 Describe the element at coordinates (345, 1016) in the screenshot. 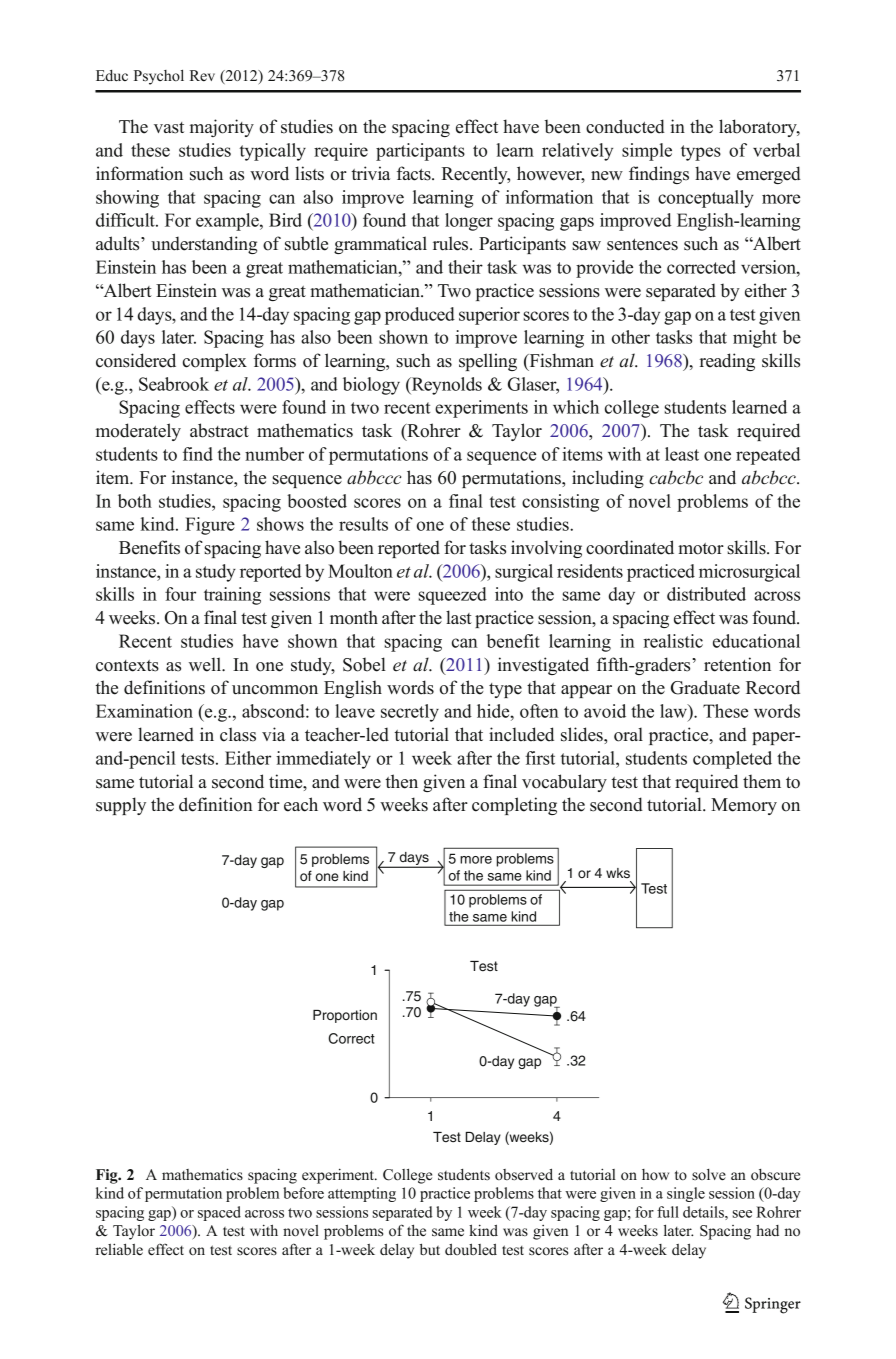

I see `Proportion` at that location.
